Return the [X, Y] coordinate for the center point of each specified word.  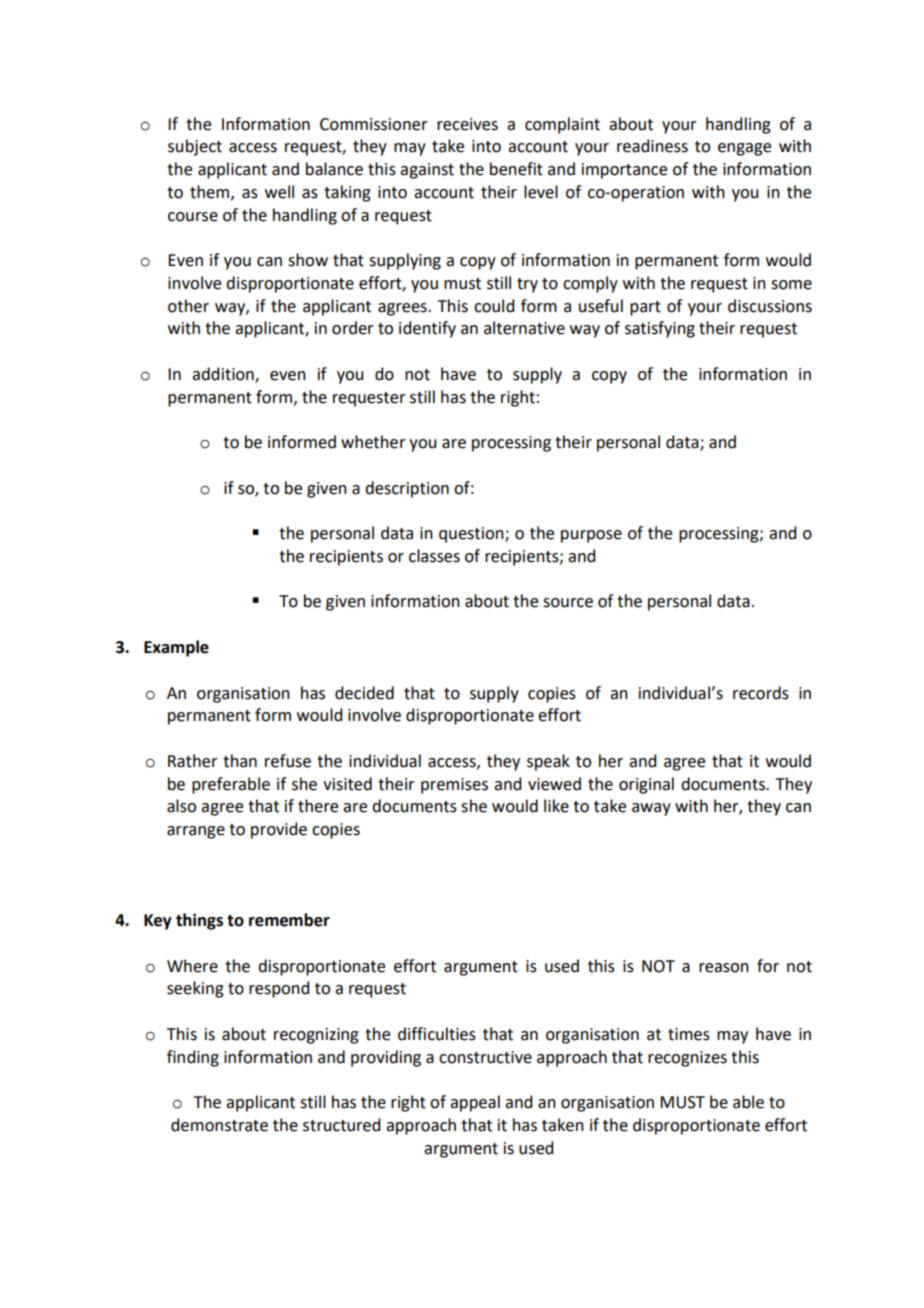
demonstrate [219, 1125]
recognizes [687, 1059]
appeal [475, 1103]
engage [744, 149]
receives [467, 124]
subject [195, 147]
